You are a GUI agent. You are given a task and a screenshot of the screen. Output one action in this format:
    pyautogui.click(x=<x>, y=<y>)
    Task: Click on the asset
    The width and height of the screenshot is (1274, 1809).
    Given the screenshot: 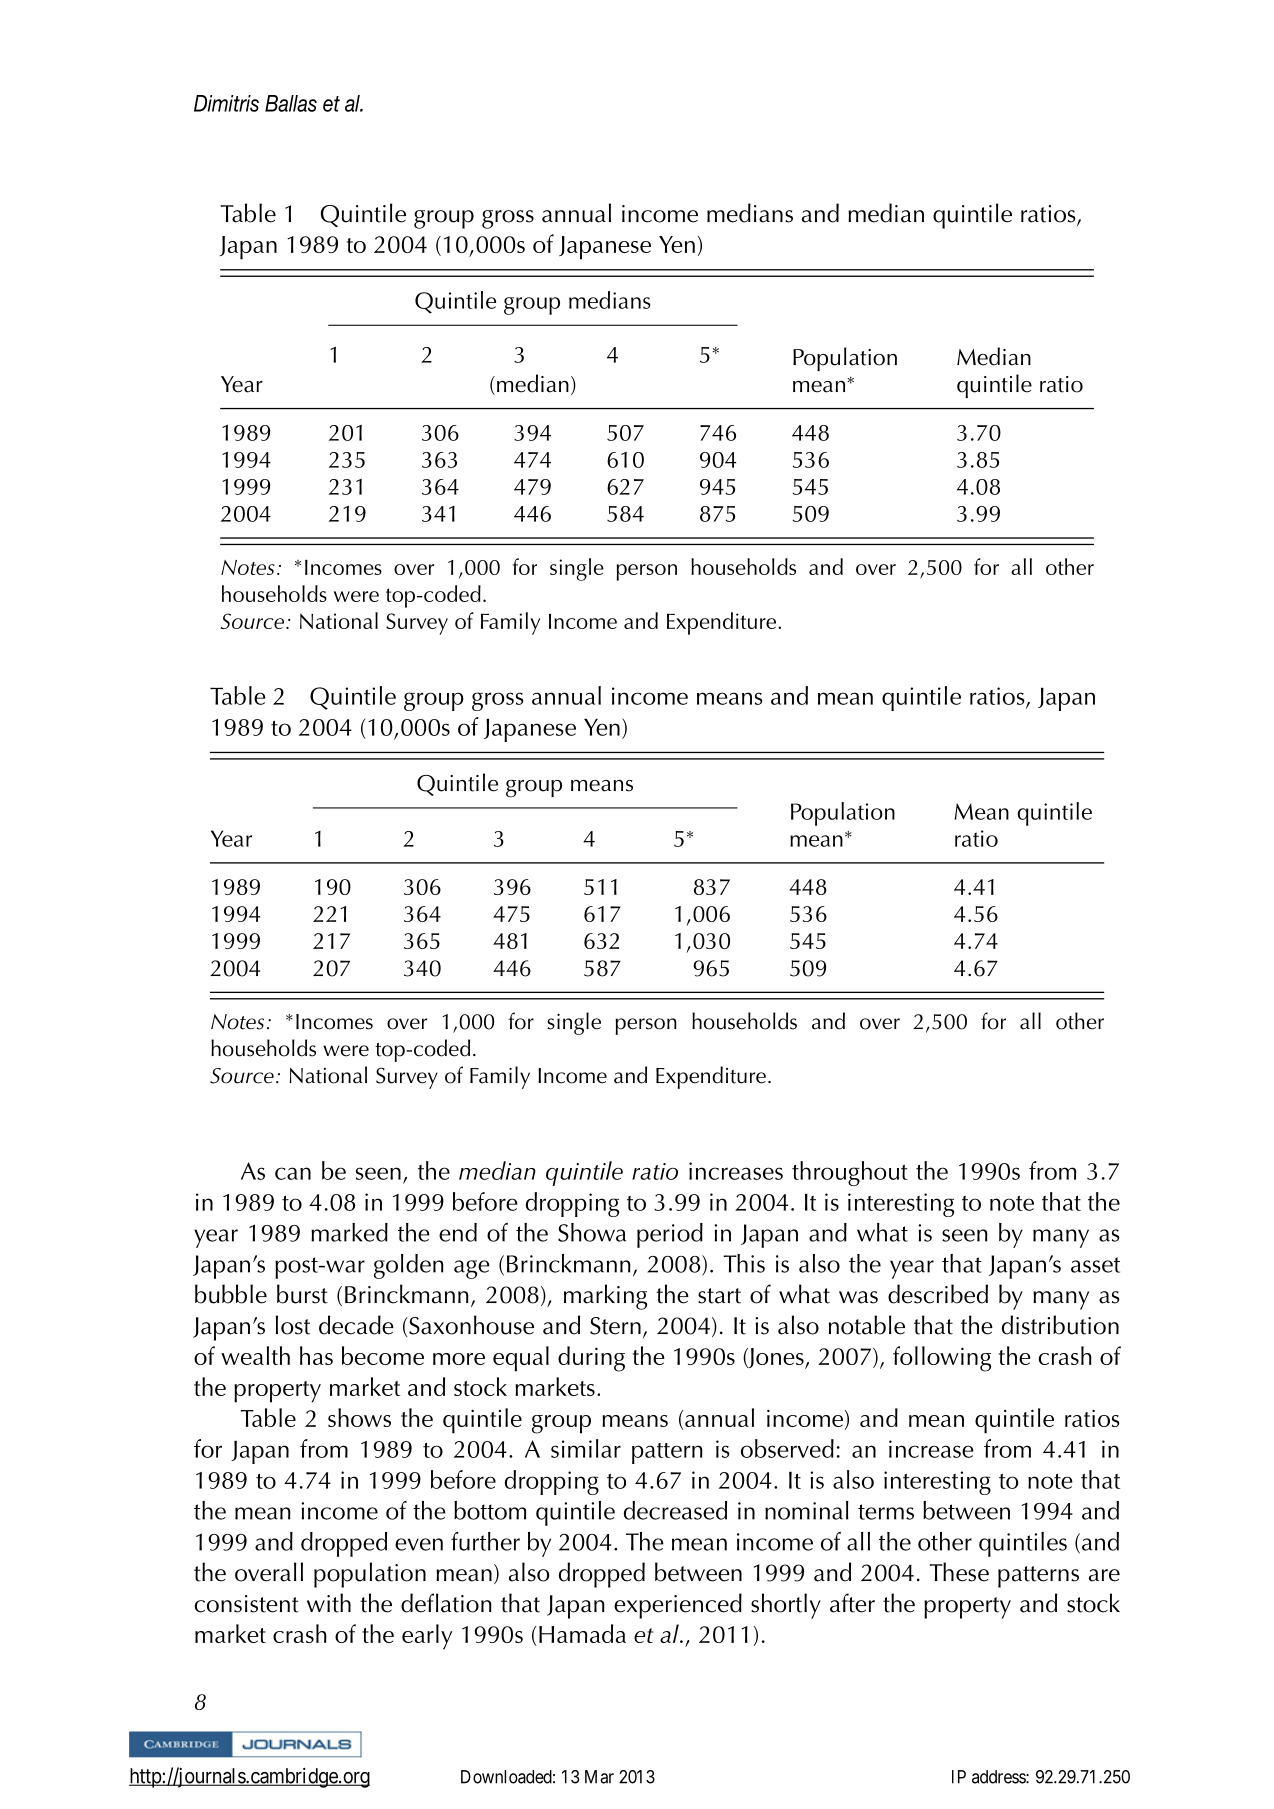 What is the action you would take?
    pyautogui.click(x=1095, y=1265)
